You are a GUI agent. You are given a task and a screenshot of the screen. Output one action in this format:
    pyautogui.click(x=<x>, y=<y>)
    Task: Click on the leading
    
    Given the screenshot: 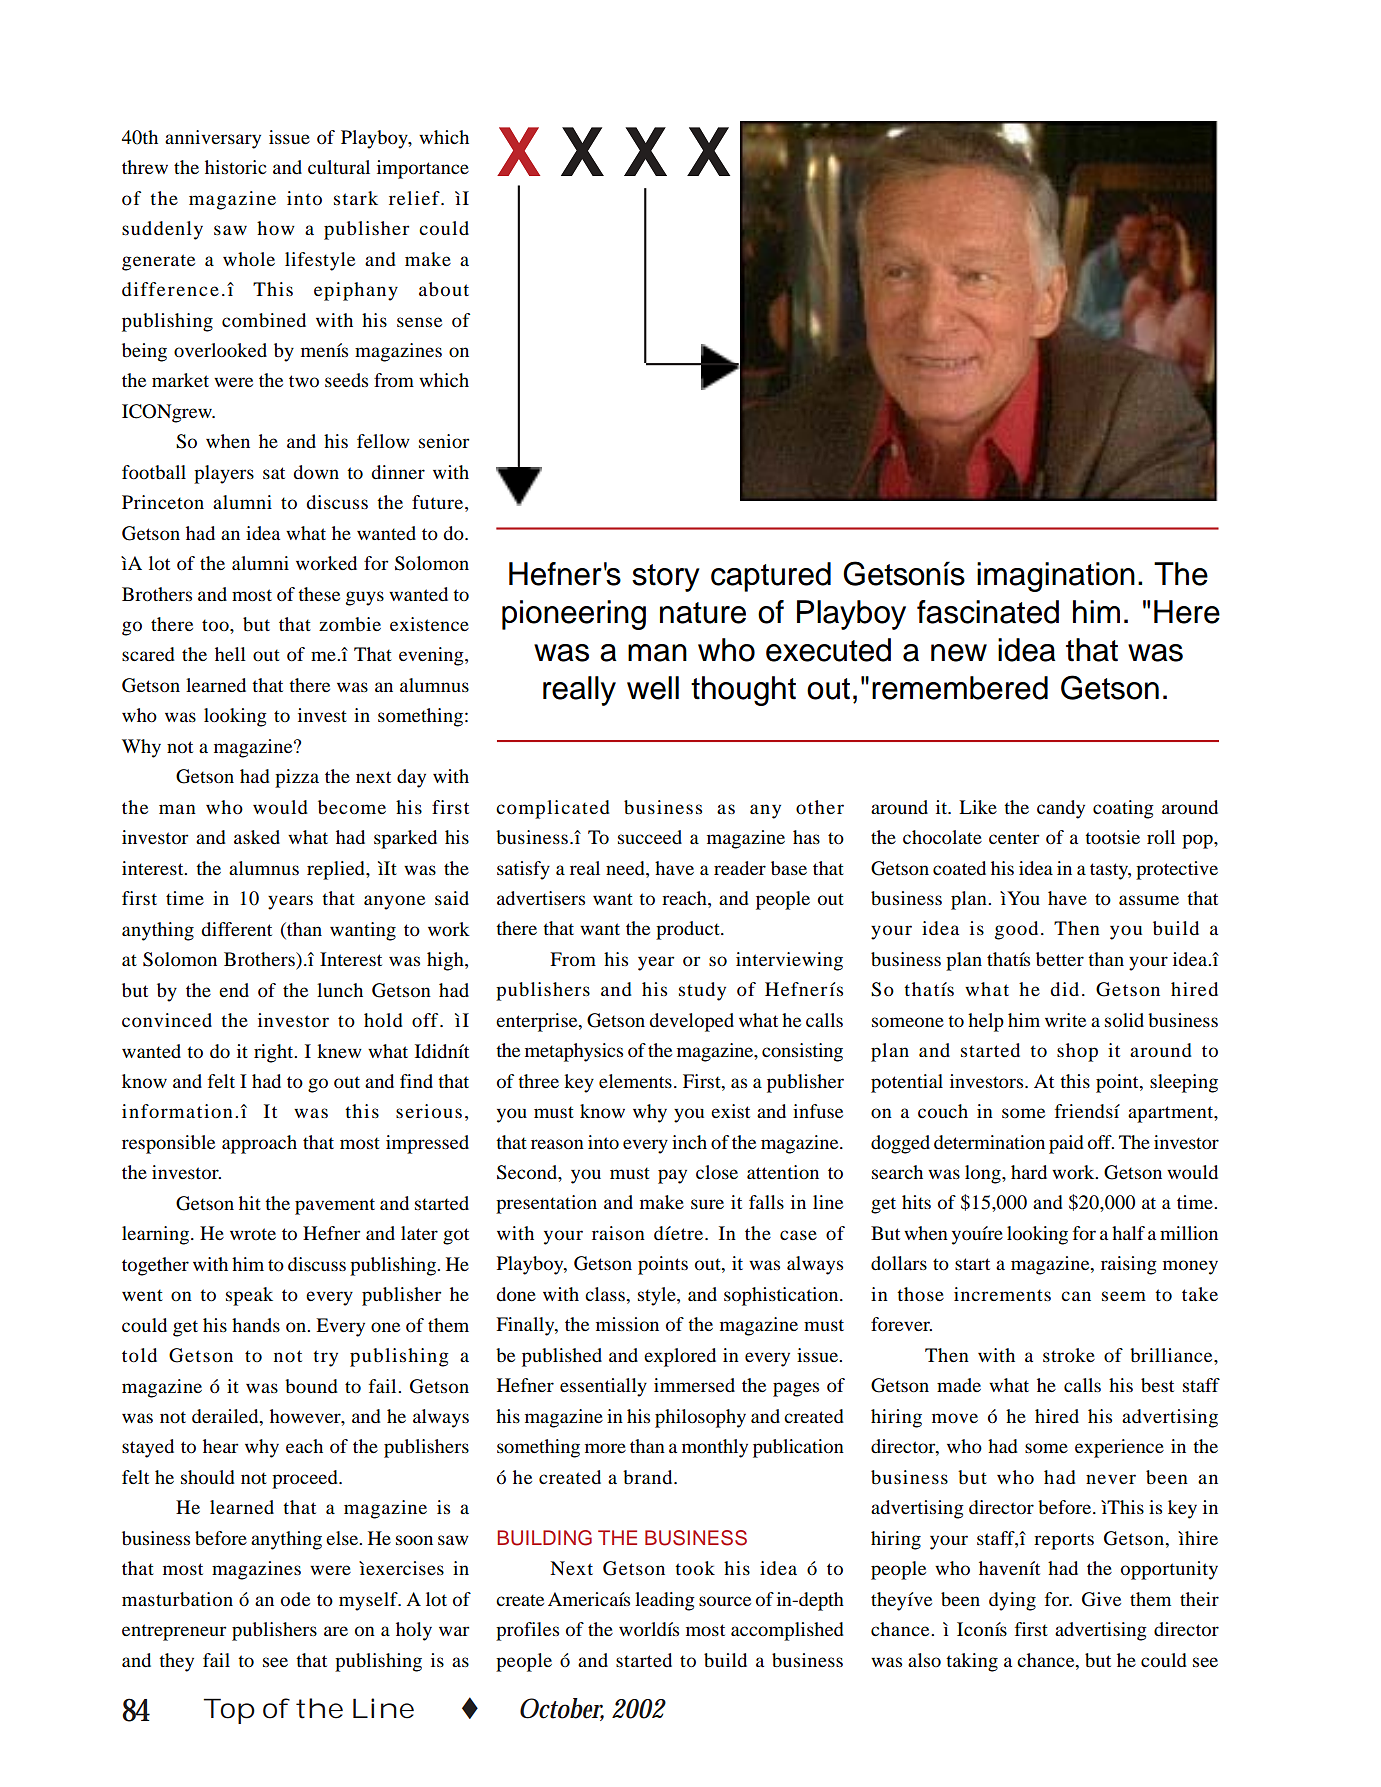 What is the action you would take?
    pyautogui.click(x=665, y=1601)
